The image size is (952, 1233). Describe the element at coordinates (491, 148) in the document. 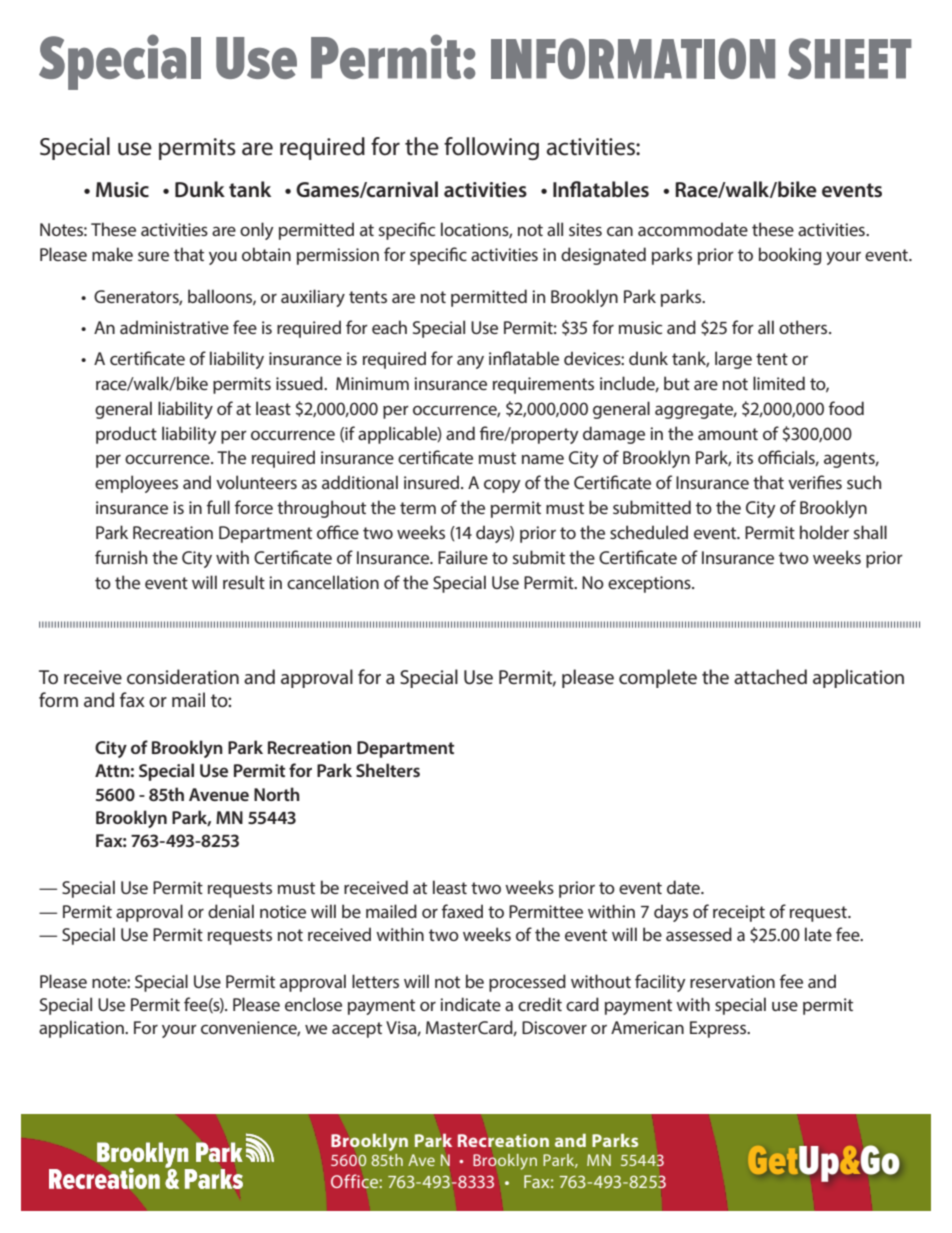

I see `following` at that location.
